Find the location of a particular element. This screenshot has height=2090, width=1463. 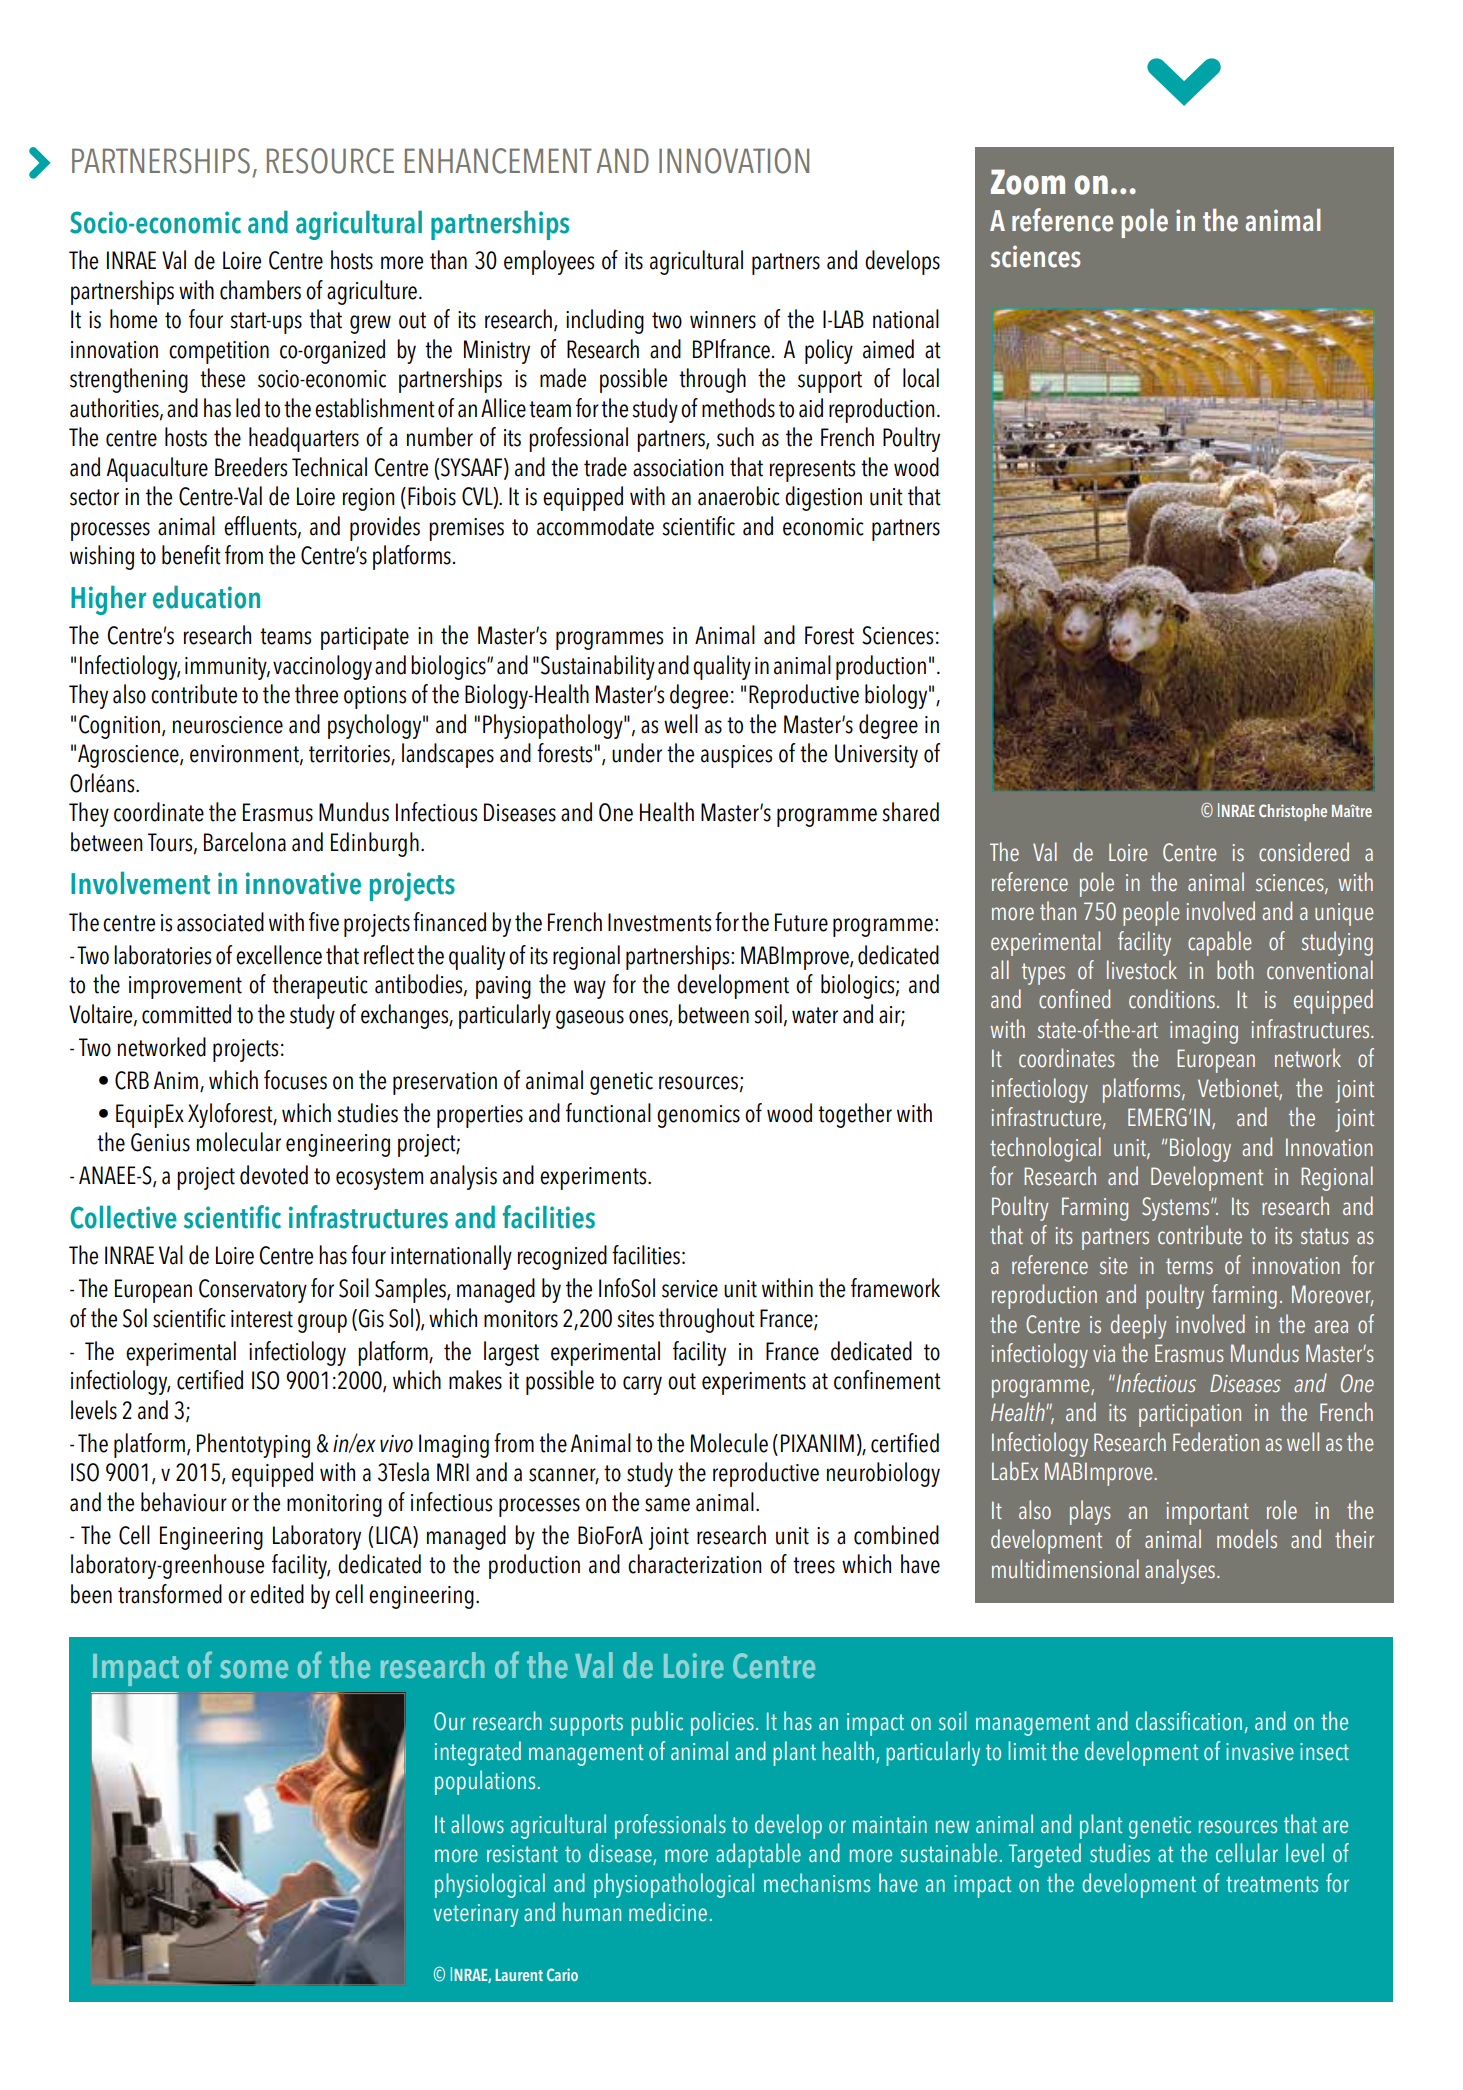

focuses is located at coordinates (295, 1080).
